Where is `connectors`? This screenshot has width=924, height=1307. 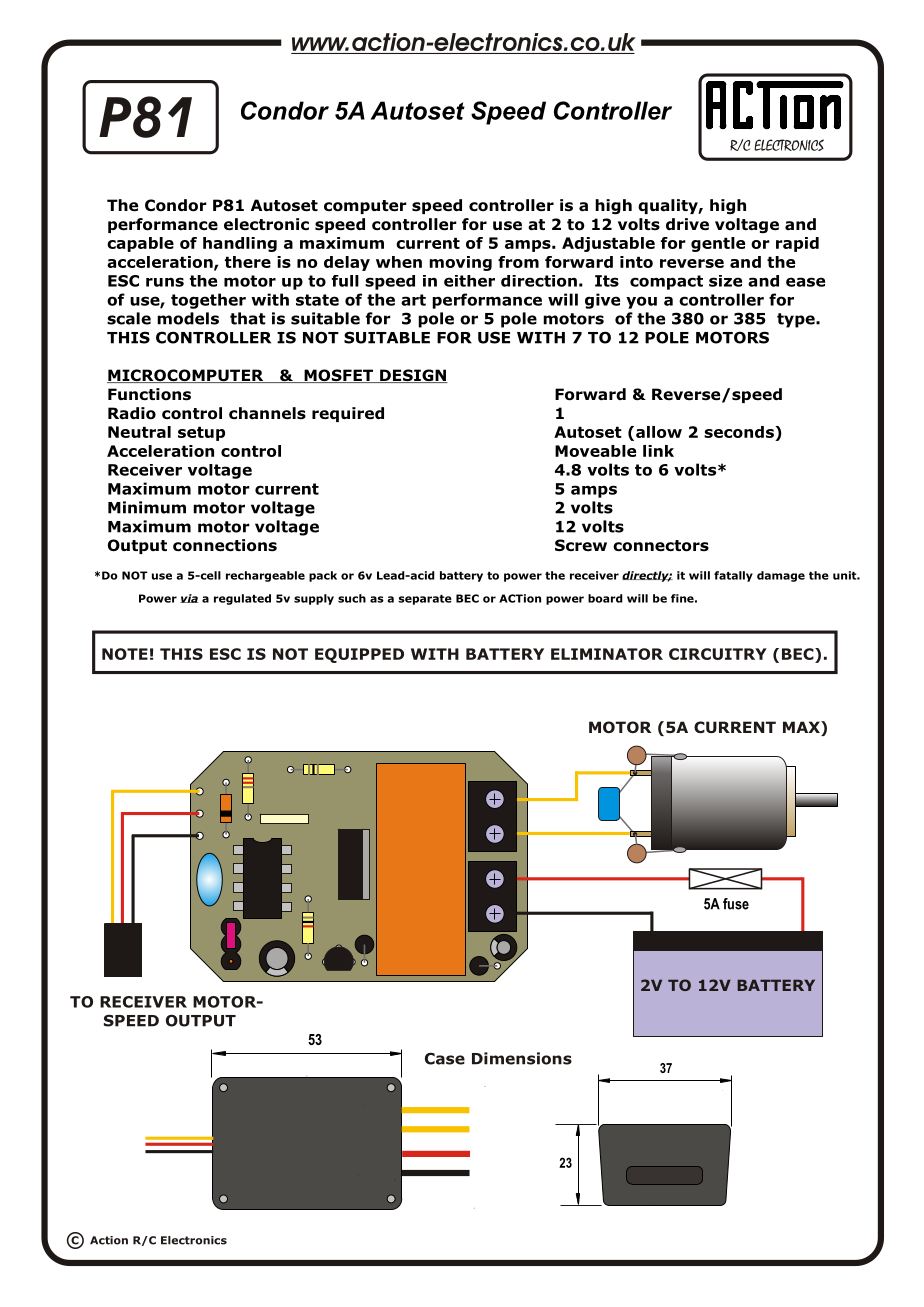
connectors is located at coordinates (661, 546).
